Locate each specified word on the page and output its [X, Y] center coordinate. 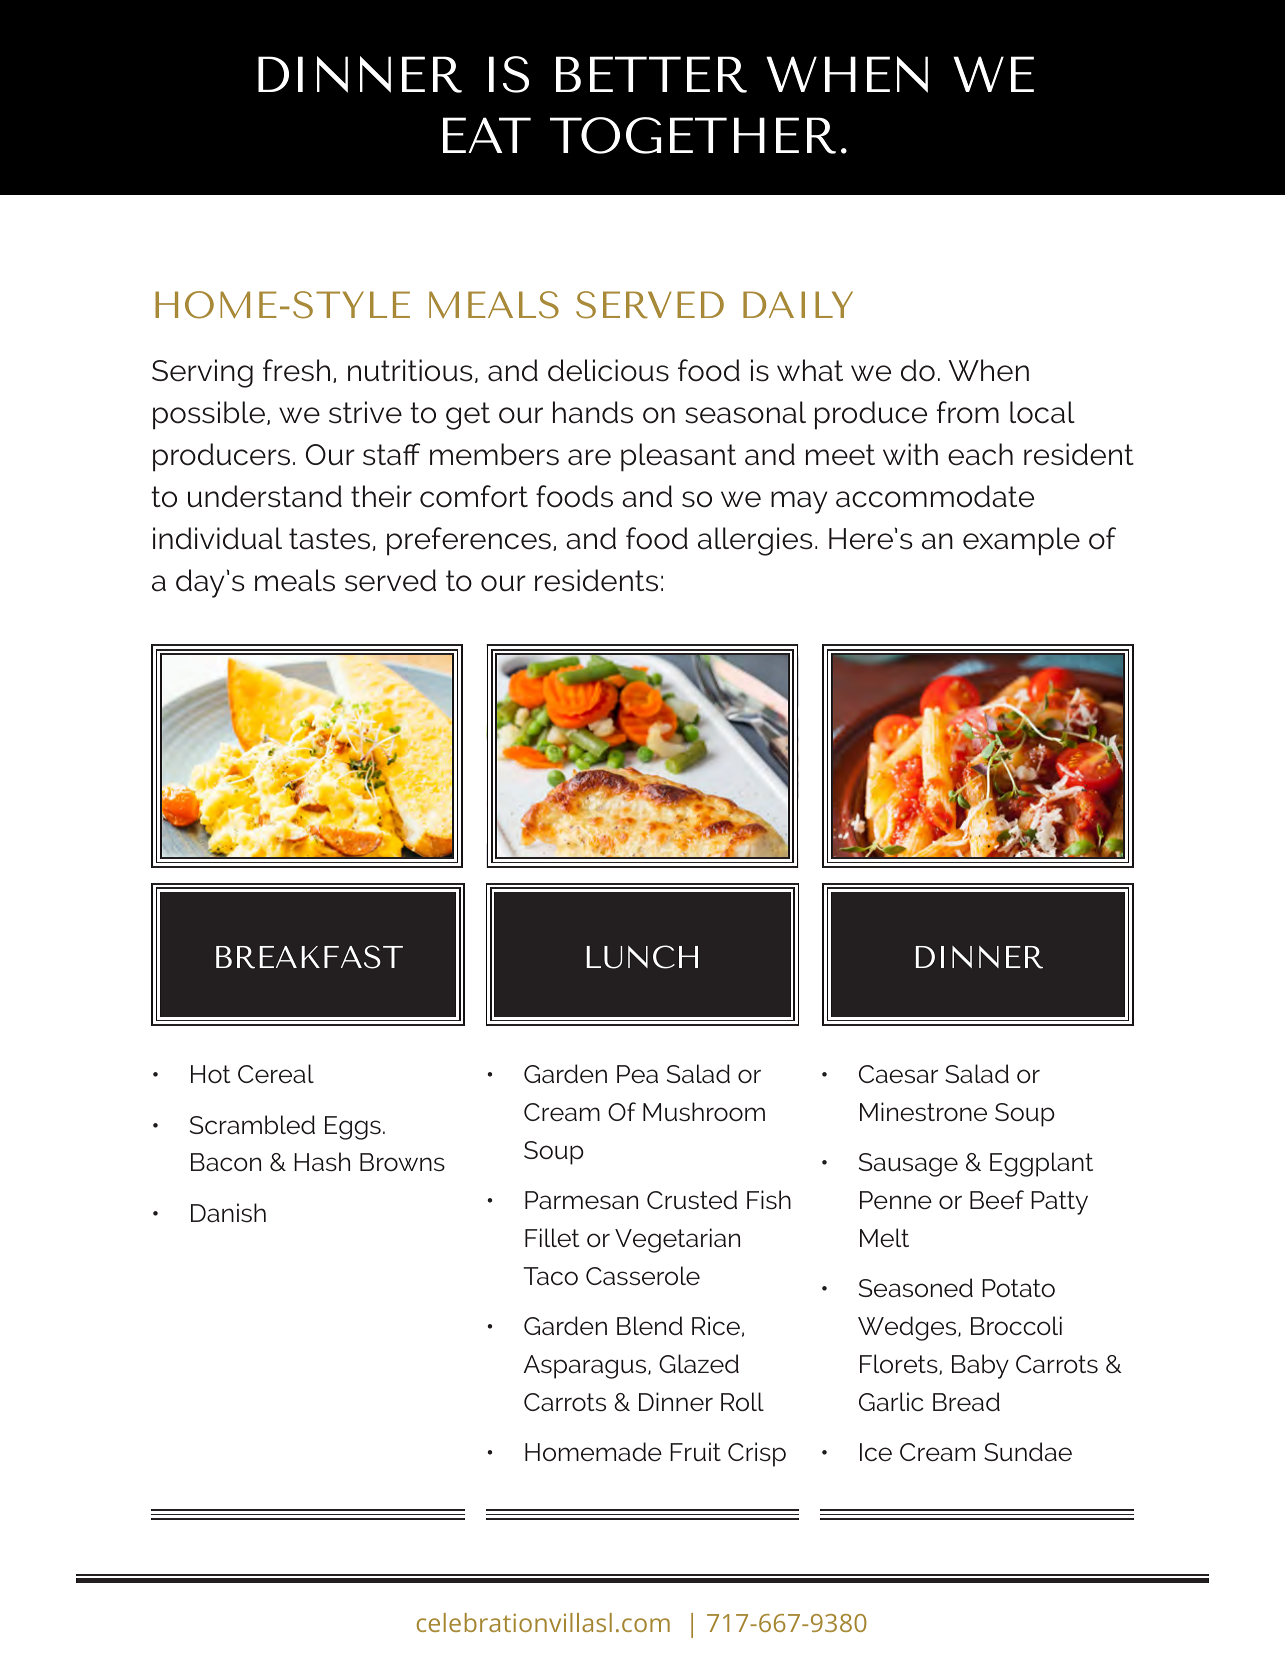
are [589, 457]
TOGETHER [693, 135]
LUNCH [642, 957]
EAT [487, 135]
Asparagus [586, 1367]
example [1021, 541]
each [980, 454]
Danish [228, 1213]
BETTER [651, 74]
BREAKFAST [309, 957]
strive [365, 412]
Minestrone [923, 1112]
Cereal [276, 1074]
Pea [637, 1074]
